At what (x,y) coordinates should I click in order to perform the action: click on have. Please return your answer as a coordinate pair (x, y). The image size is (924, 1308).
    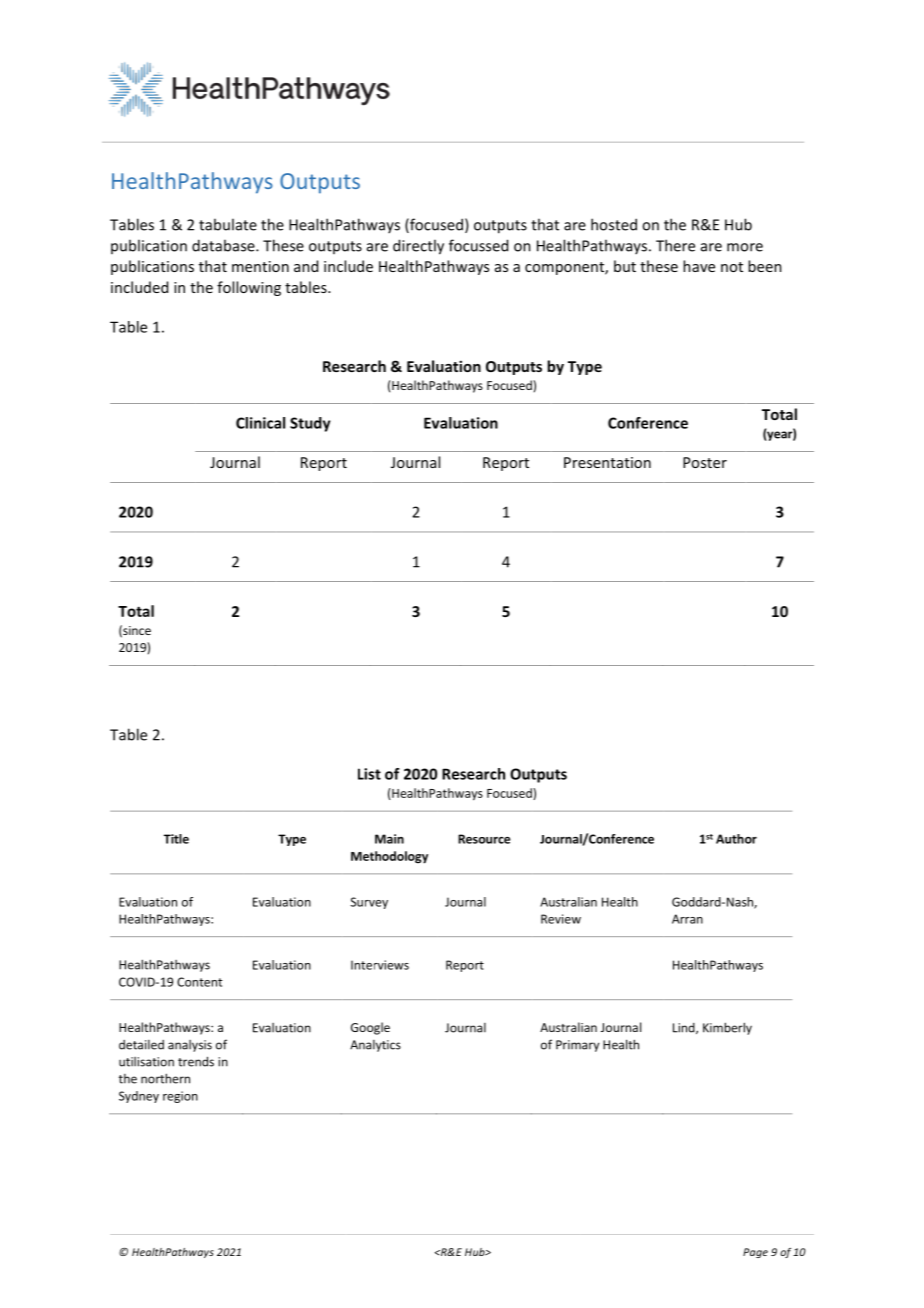
    Looking at the image, I should click on (699, 266).
